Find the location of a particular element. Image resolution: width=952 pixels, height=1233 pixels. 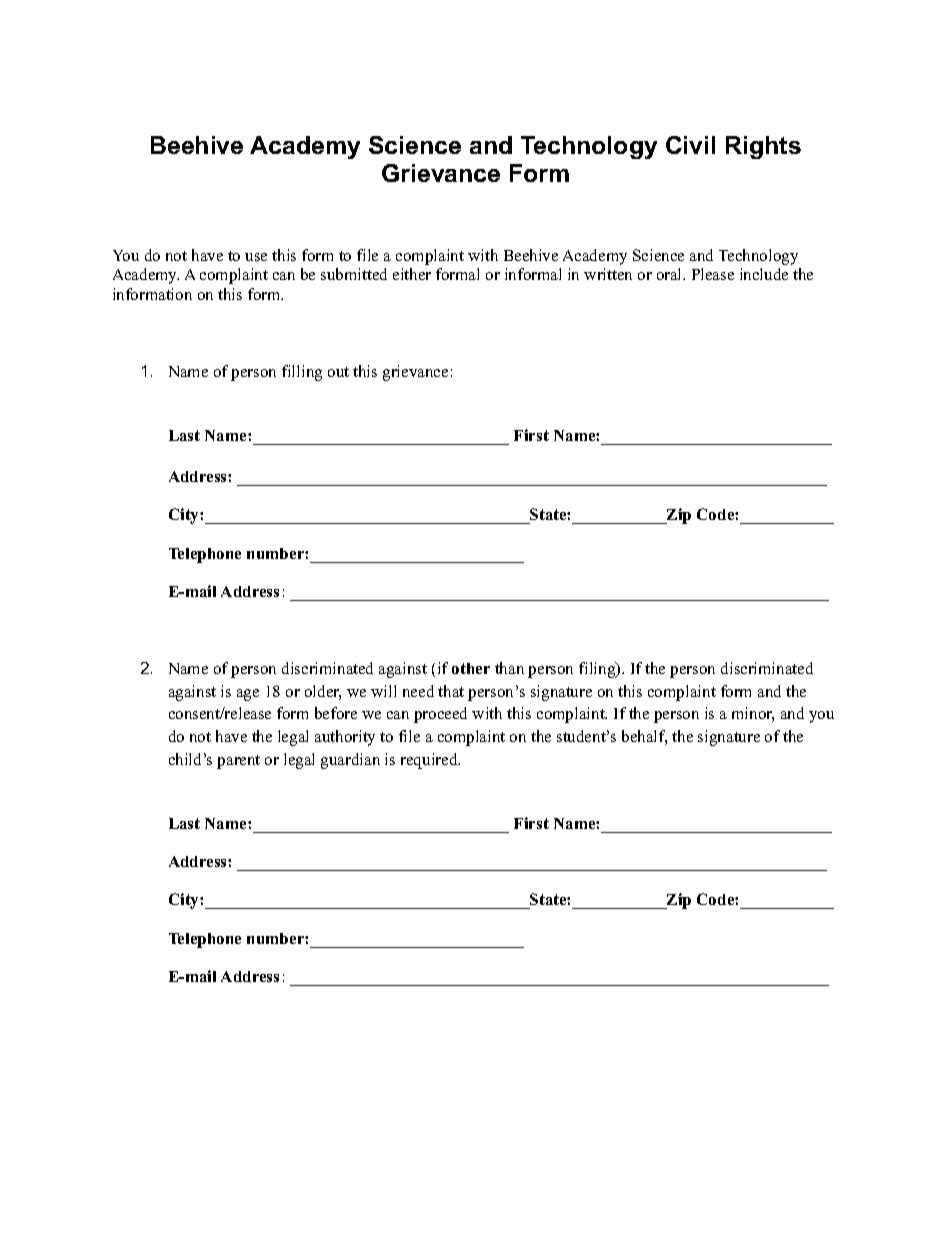

Rights is located at coordinates (763, 147).
